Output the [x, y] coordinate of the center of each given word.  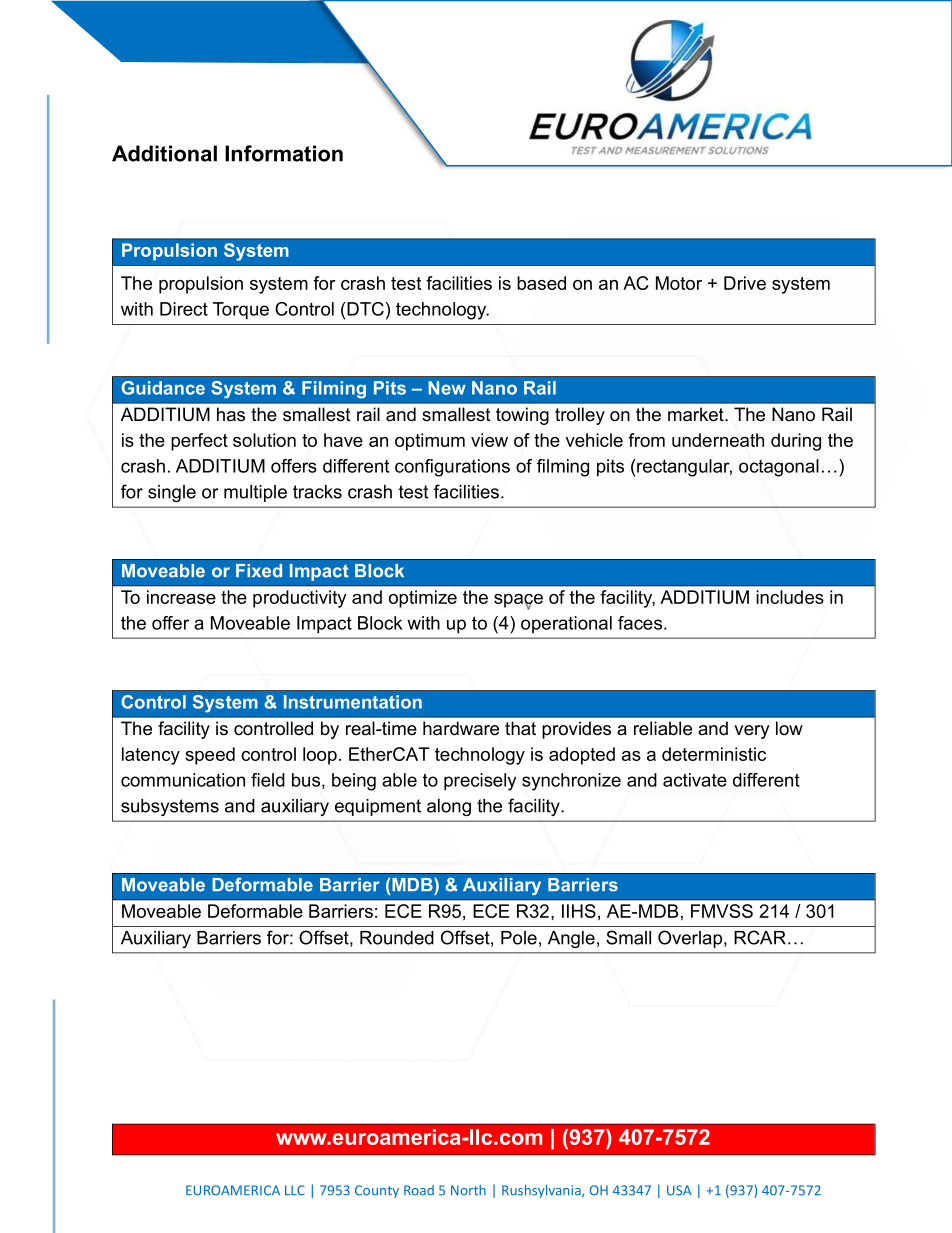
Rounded [397, 938]
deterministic [714, 754]
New [447, 388]
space [518, 602]
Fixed [259, 571]
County [377, 1191]
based [541, 283]
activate [695, 780]
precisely [480, 782]
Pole [519, 938]
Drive [745, 283]
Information [284, 153]
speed [210, 756]
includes [790, 597]
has [231, 414]
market [697, 414]
